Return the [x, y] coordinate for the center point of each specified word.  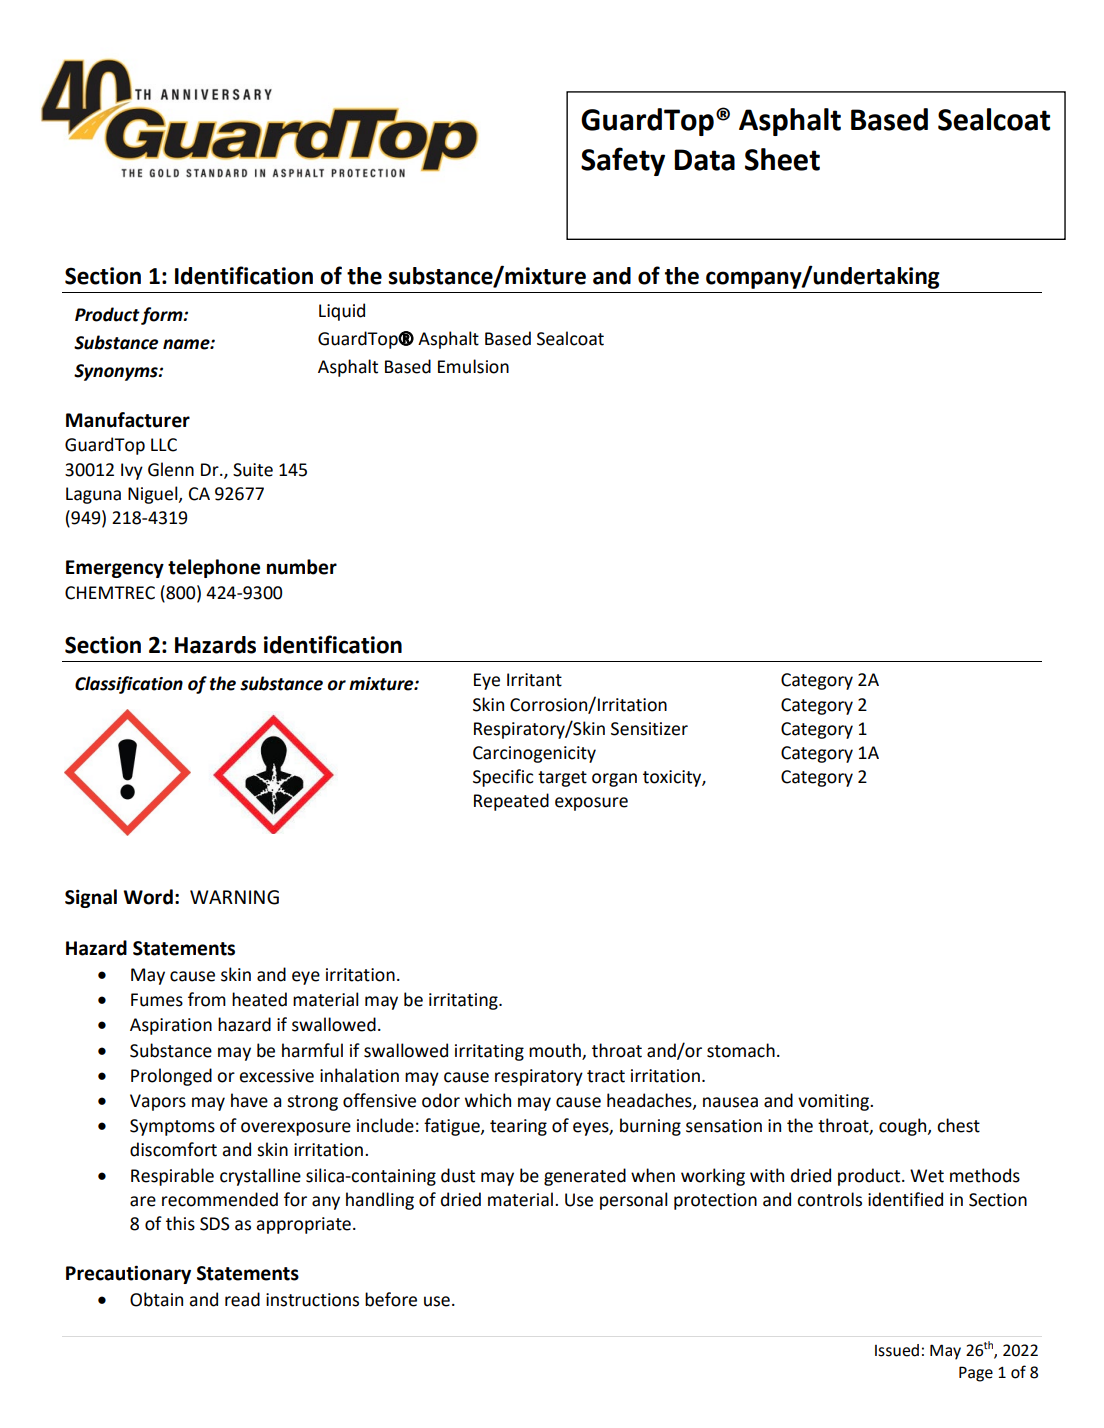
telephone [214, 568]
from [207, 999]
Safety [623, 161]
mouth [556, 1051]
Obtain [156, 1299]
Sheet [782, 159]
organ [614, 780]
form [163, 316]
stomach [741, 1050]
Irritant [534, 680]
